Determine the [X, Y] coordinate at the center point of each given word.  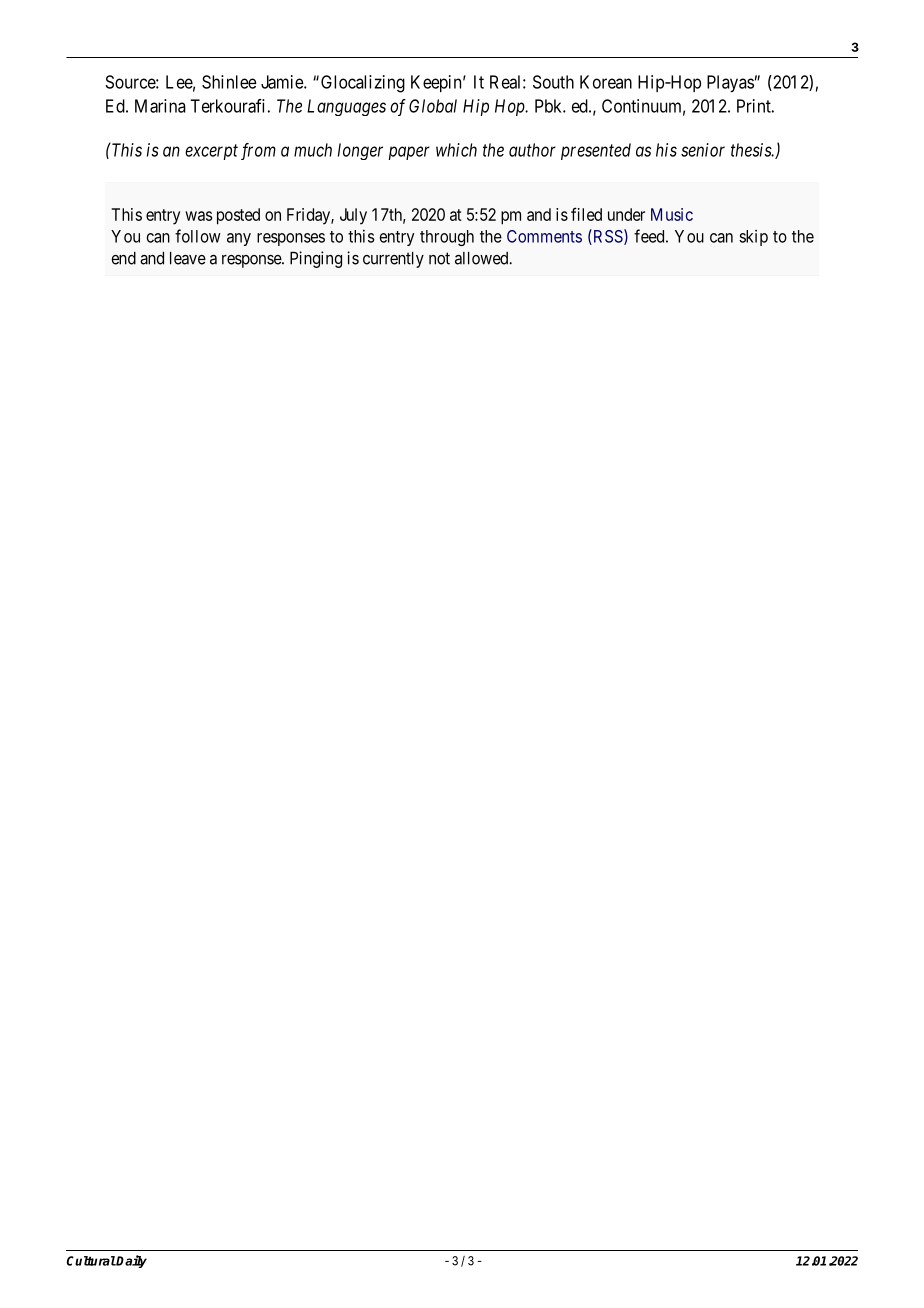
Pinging [316, 259]
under [626, 214]
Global [433, 106]
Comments [544, 236]
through [447, 238]
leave [188, 258]
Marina [160, 106]
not [439, 258]
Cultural [91, 1261]
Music [672, 214]
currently [393, 260]
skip [753, 238]
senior [703, 150]
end [123, 258]
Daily [131, 1261]
